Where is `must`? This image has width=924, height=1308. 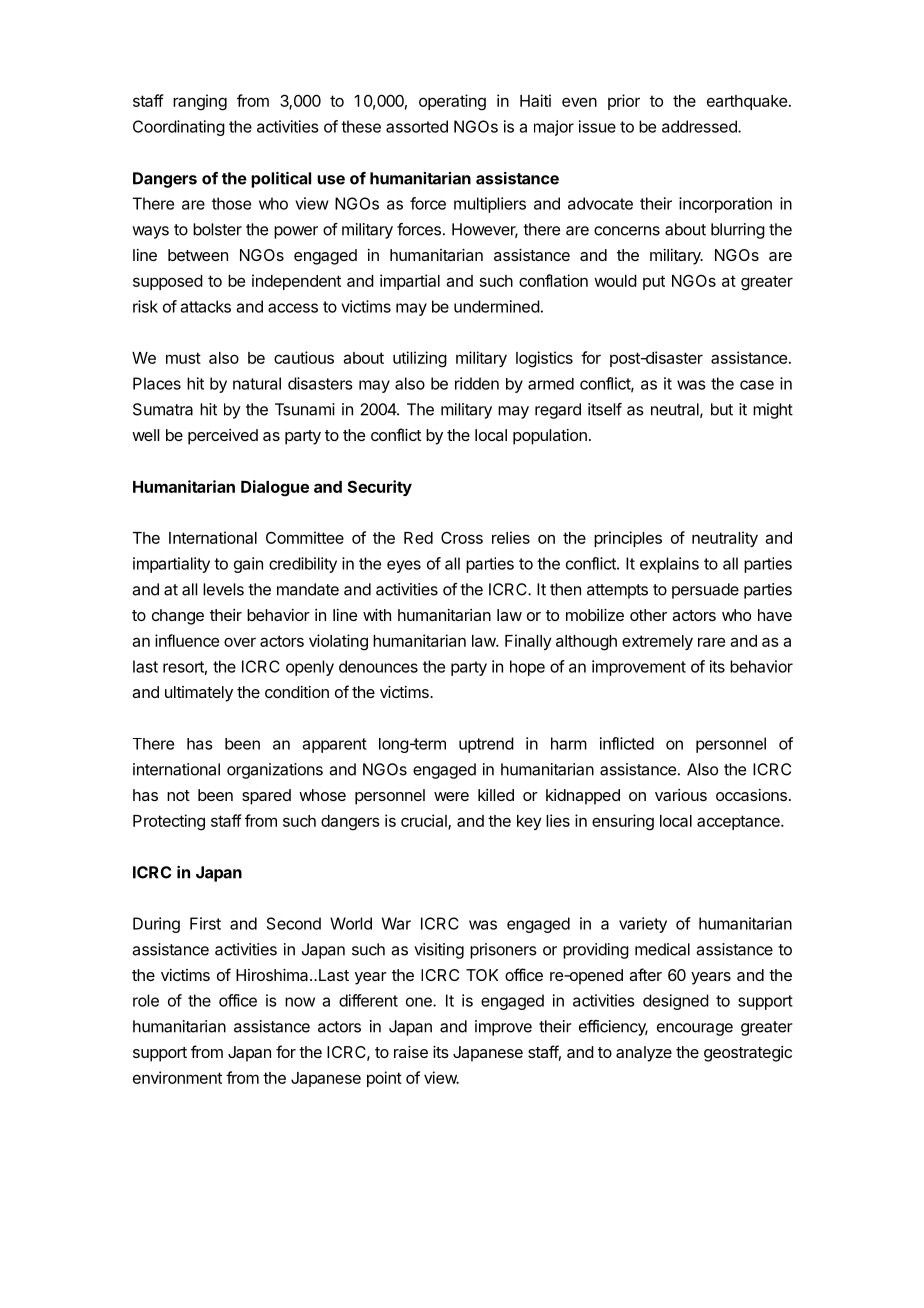 must is located at coordinates (183, 358).
